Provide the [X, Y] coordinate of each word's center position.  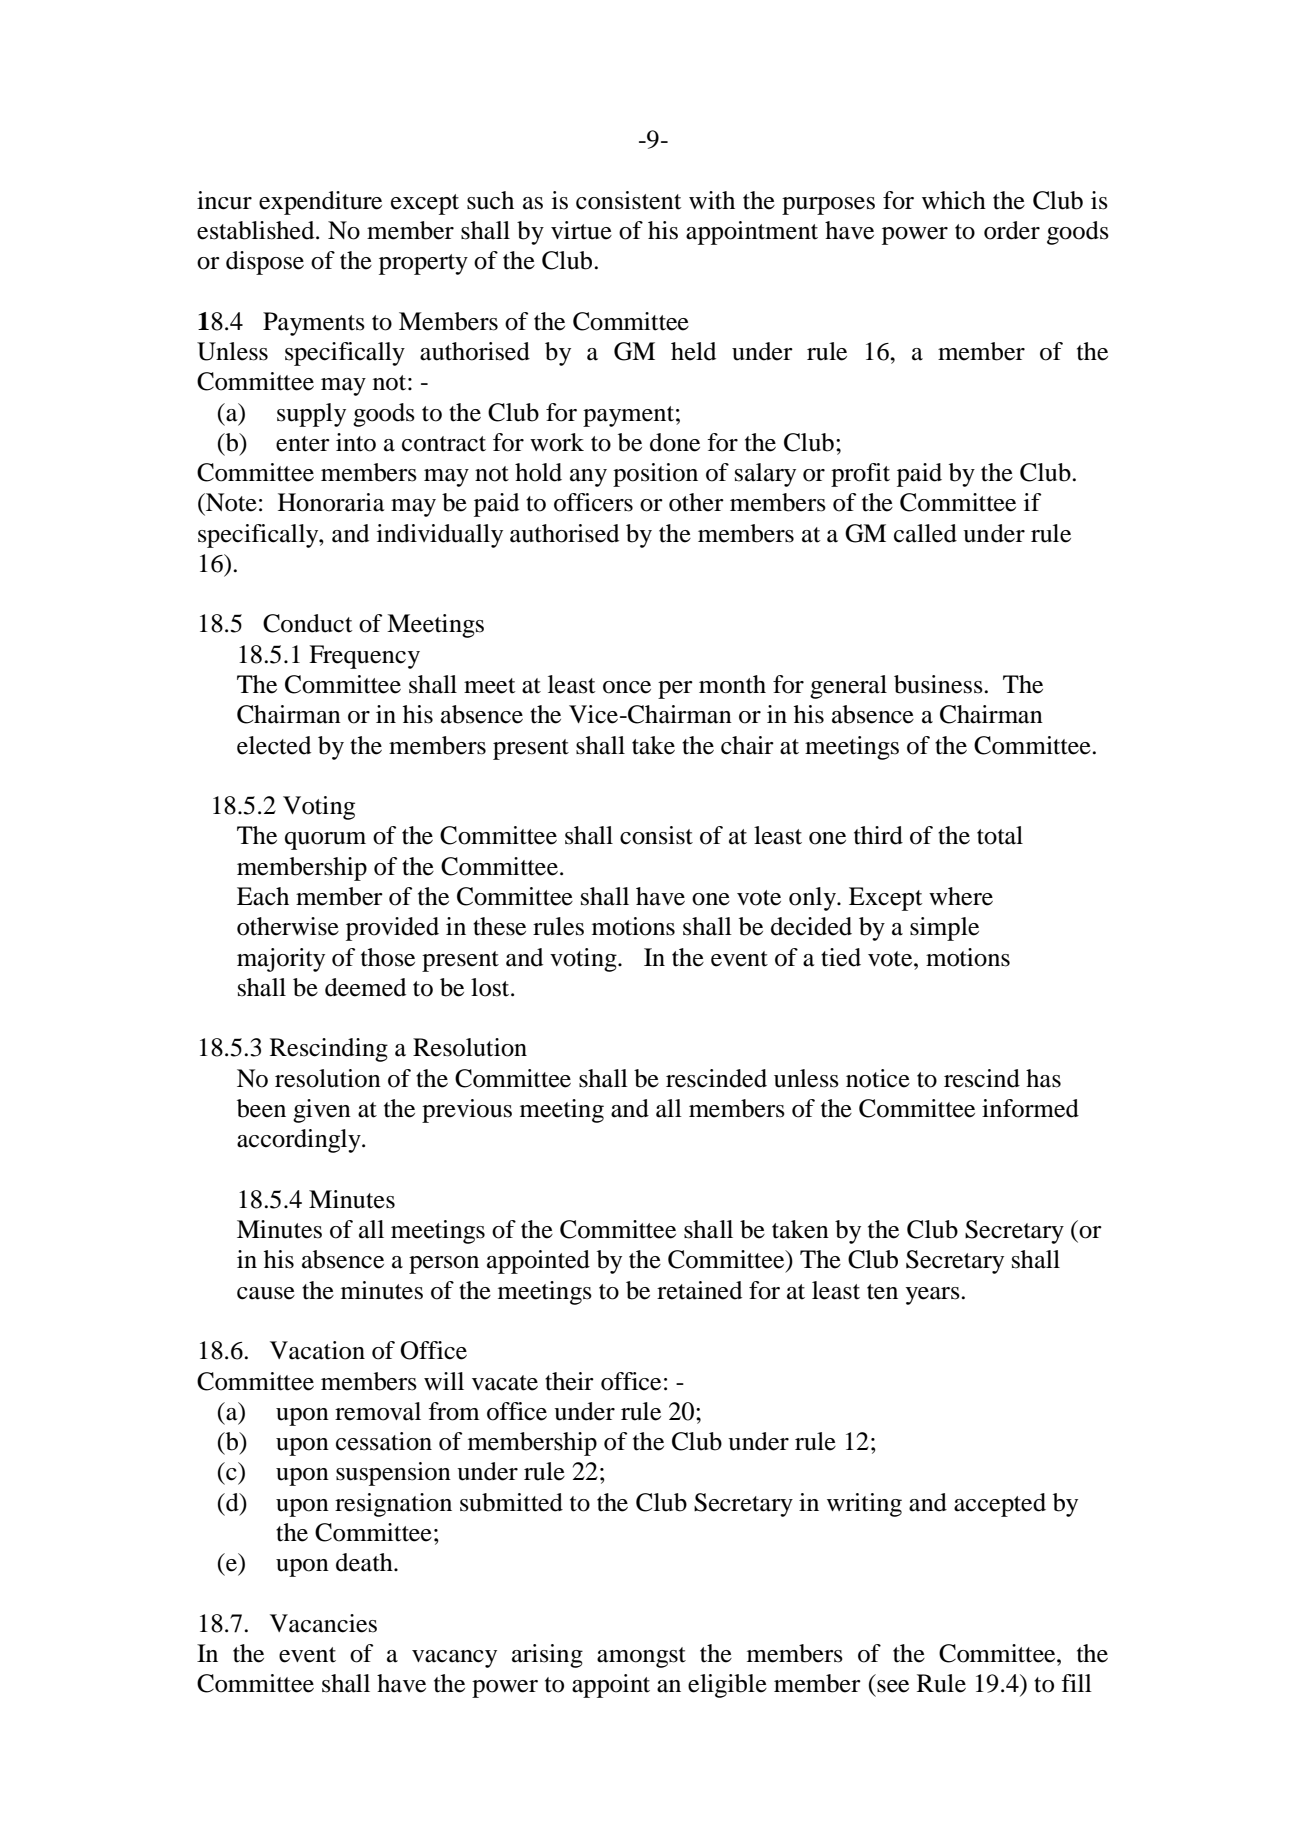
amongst [641, 1657]
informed [1030, 1108]
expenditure [320, 203]
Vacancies [323, 1623]
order [1012, 230]
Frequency [364, 657]
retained [699, 1290]
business [939, 684]
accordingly [300, 1141]
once [627, 687]
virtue [581, 230]
